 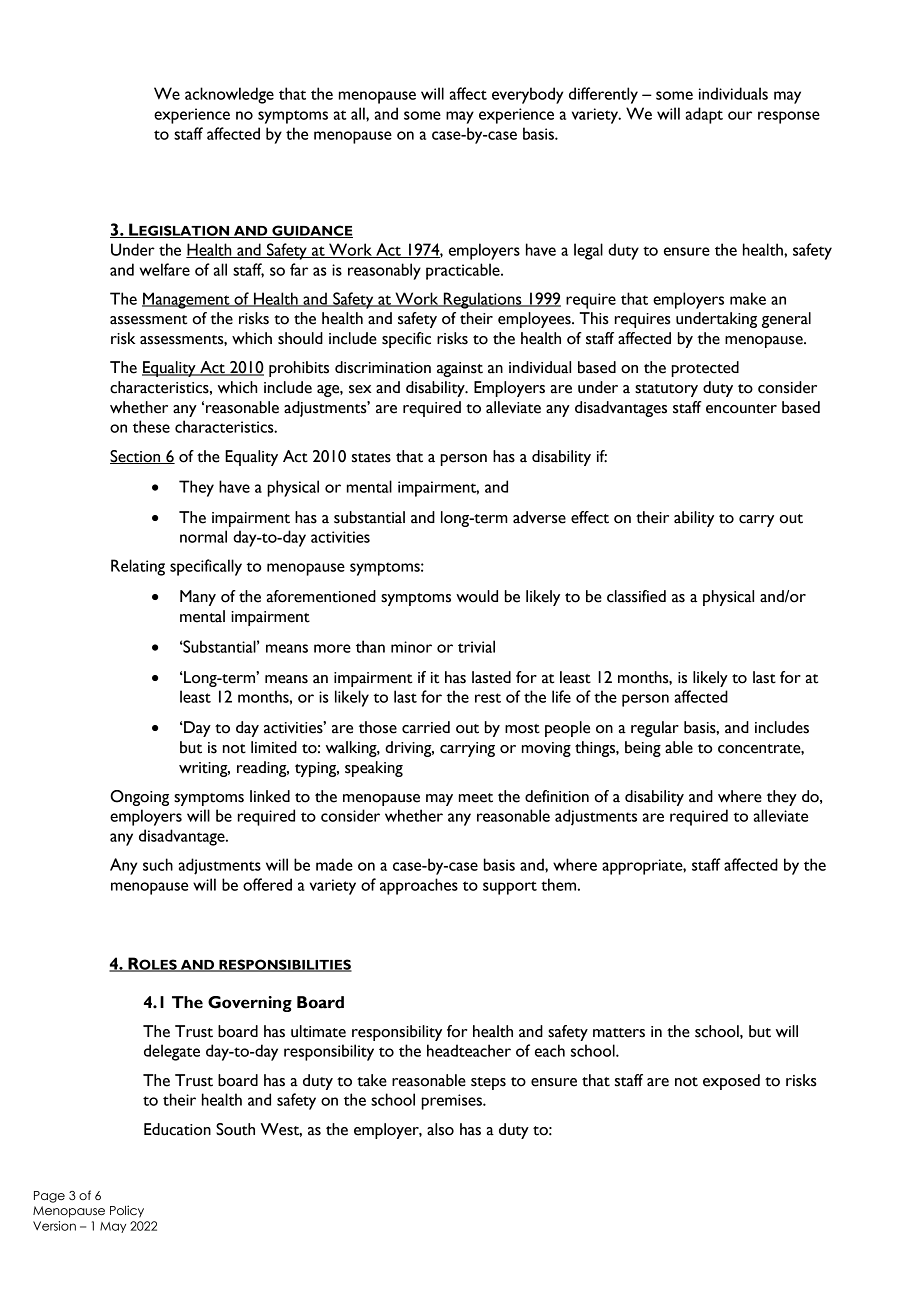 I want to click on acknowledge, so click(x=229, y=95).
